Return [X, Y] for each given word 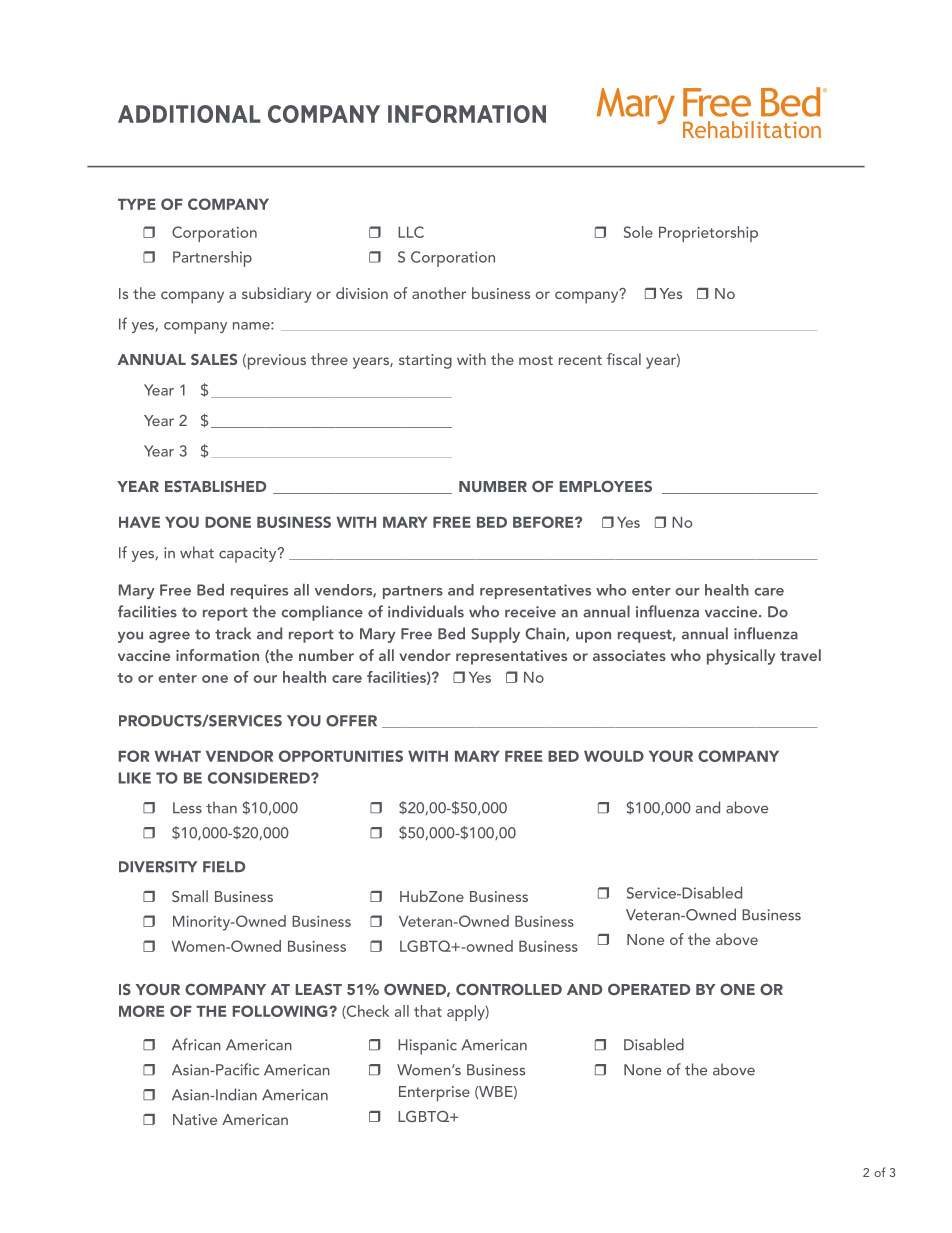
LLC [411, 232]
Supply [495, 635]
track [233, 633]
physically [741, 657]
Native [195, 1119]
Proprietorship [708, 234]
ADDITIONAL [189, 114]
